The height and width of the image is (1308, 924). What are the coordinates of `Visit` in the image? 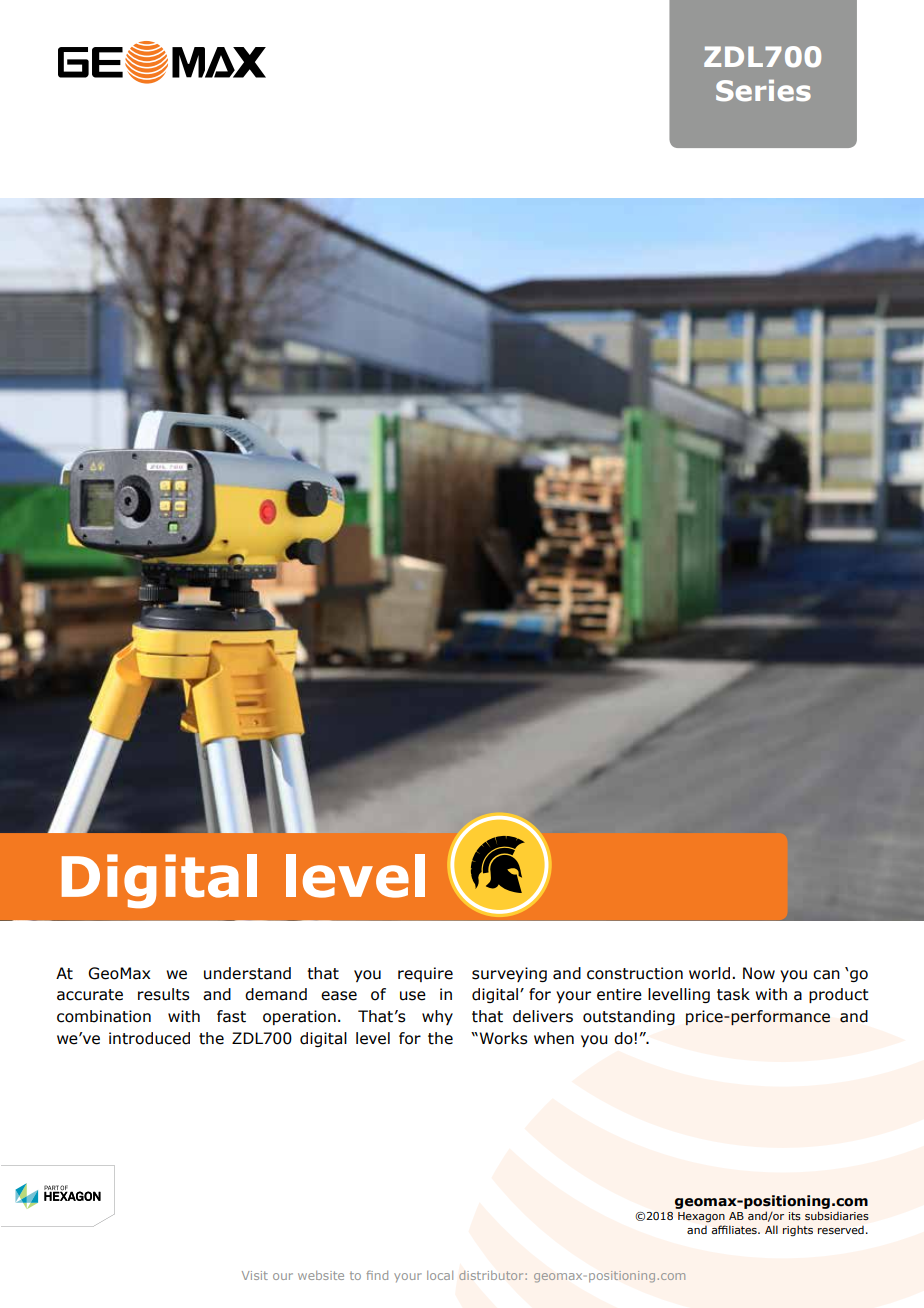 It's located at (255, 1275).
